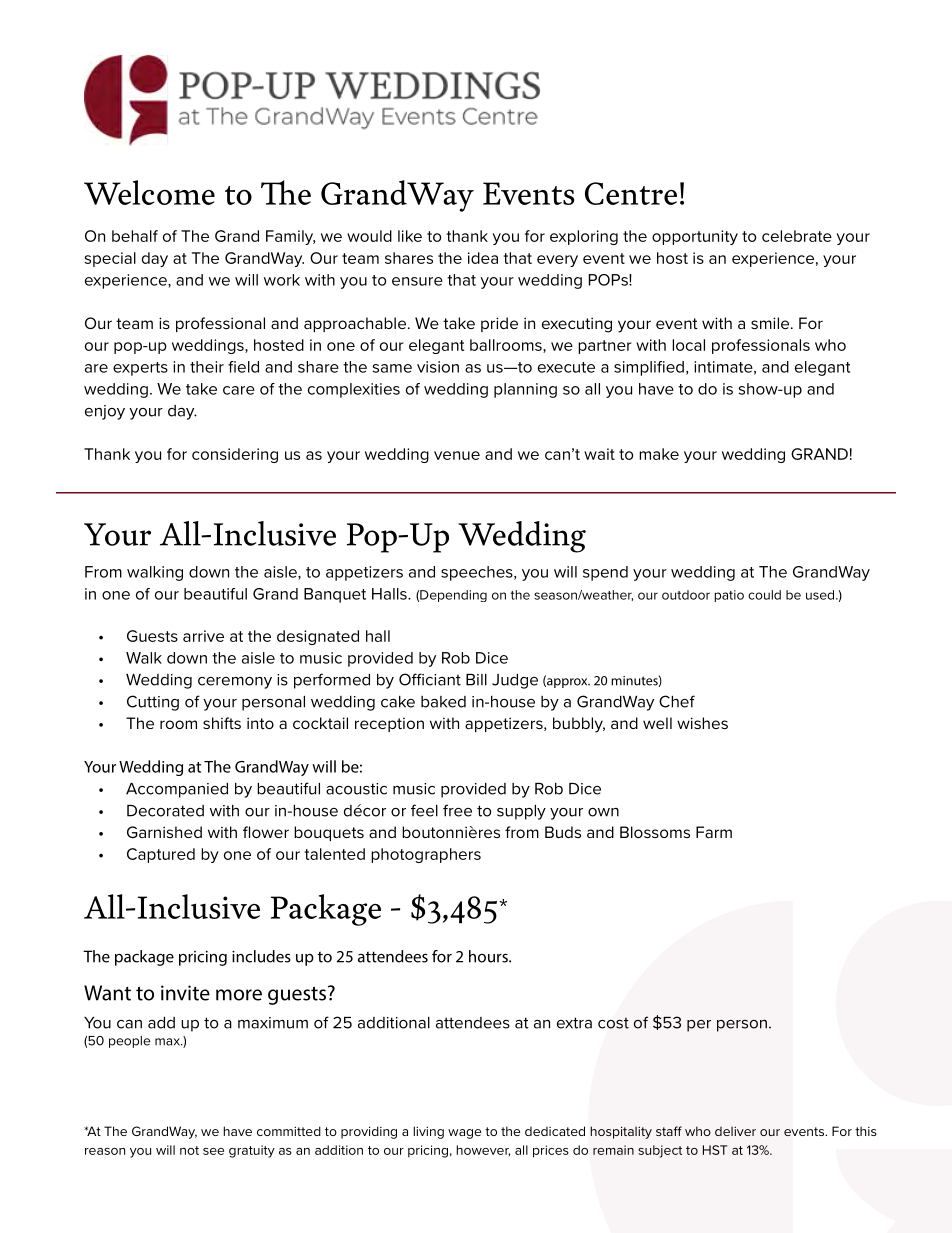 This document has width=952, height=1233. What do you see at coordinates (483, 258) in the document?
I see `idea` at bounding box center [483, 258].
